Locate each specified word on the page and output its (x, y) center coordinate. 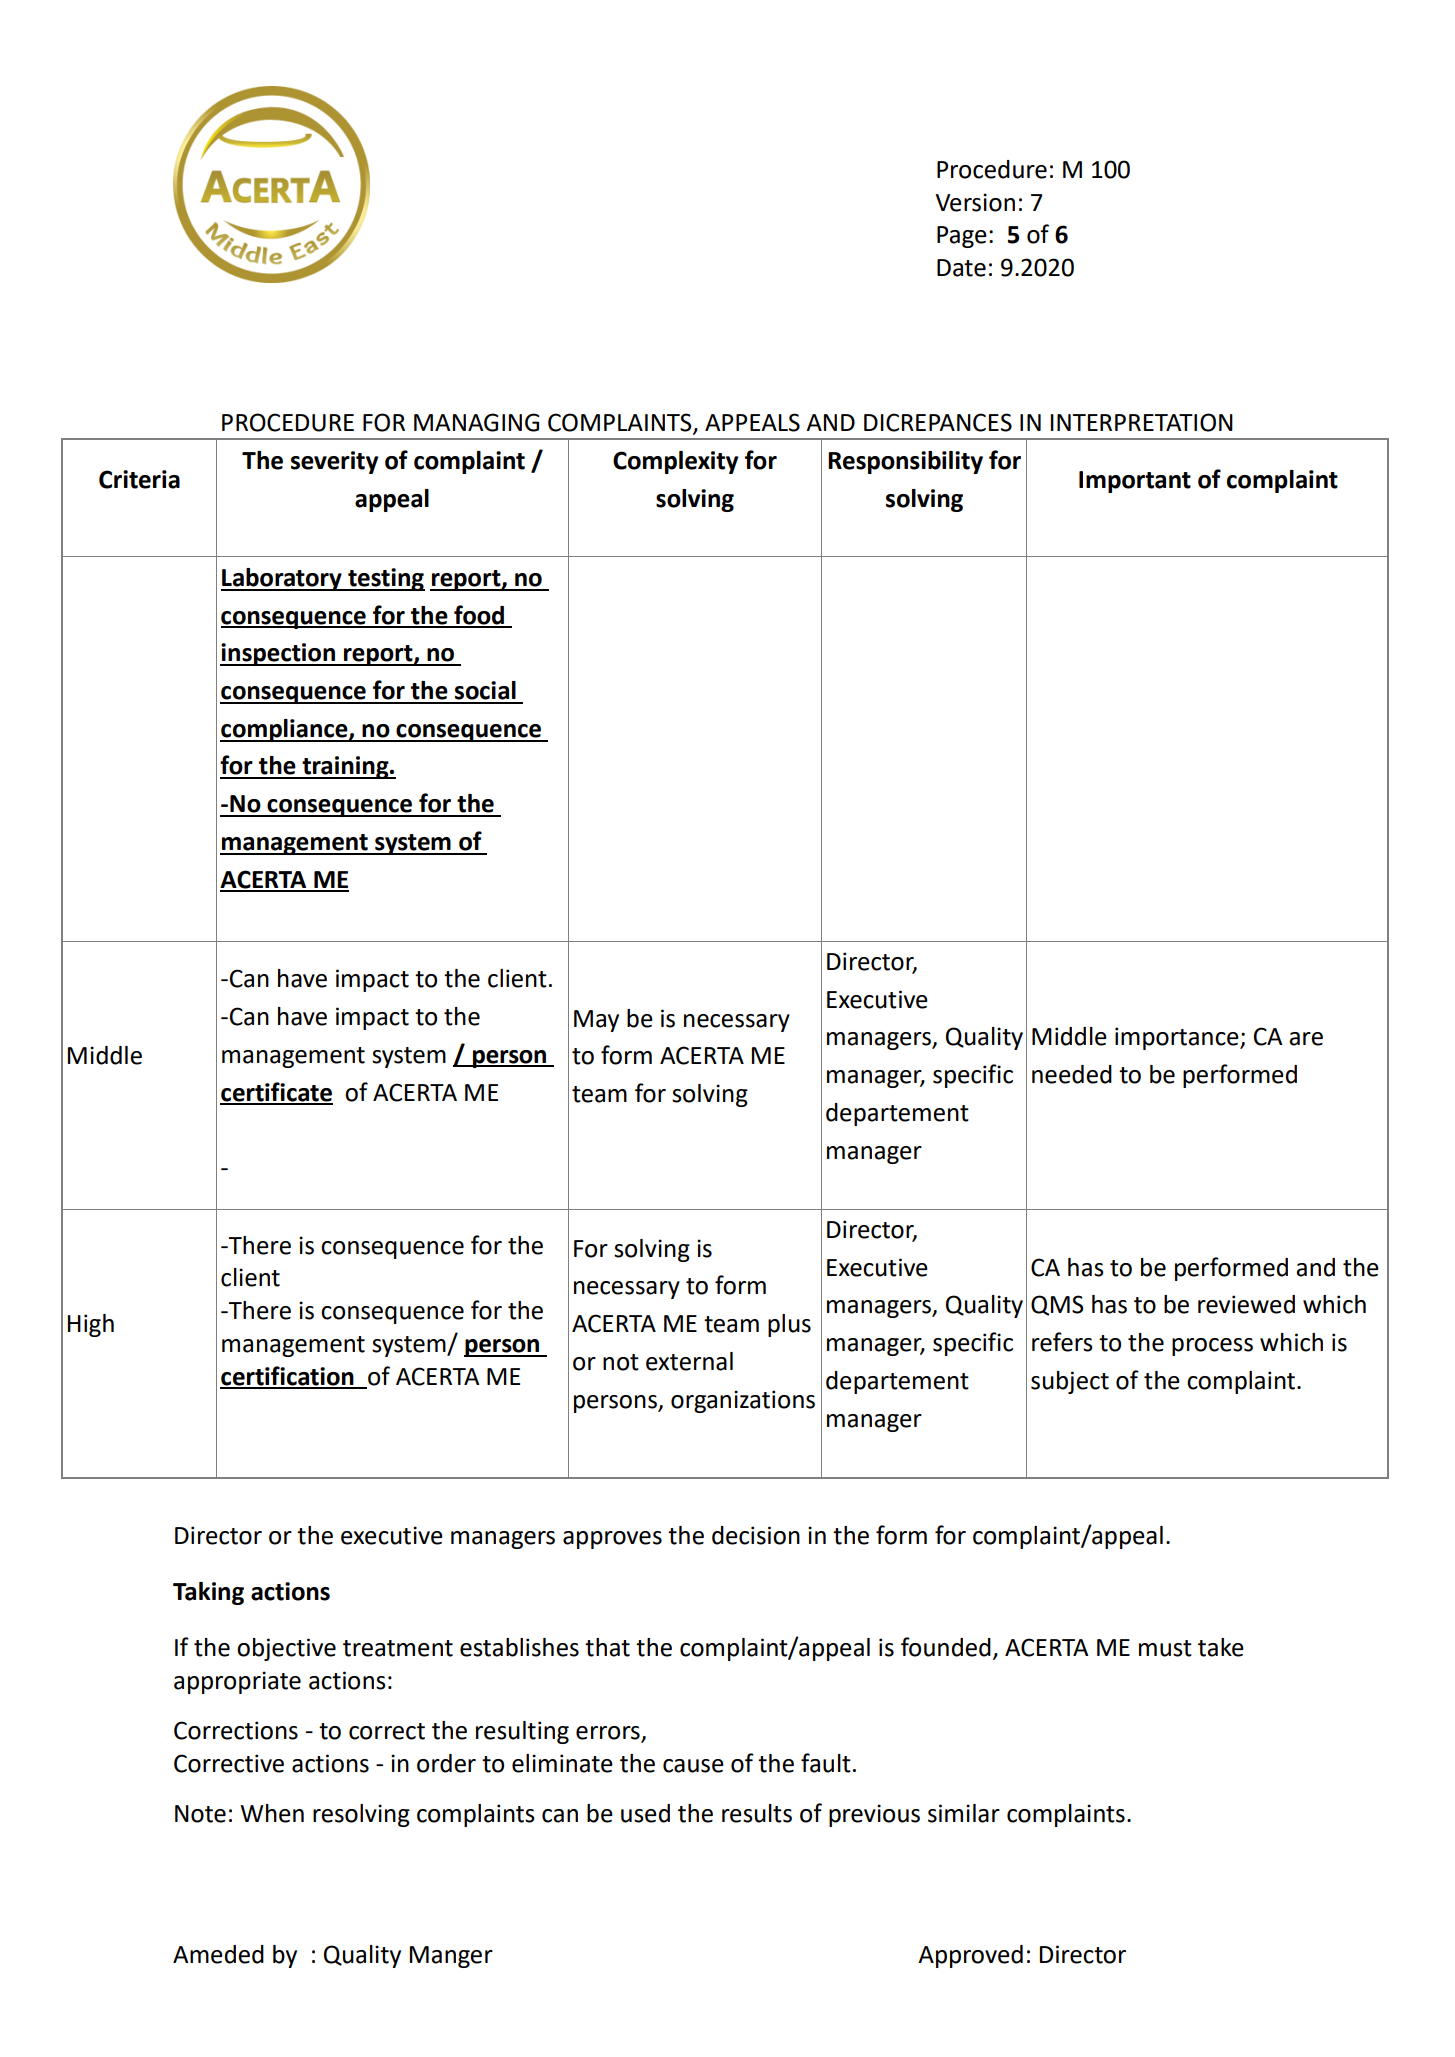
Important (1135, 482)
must (1165, 1648)
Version (975, 202)
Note (200, 1814)
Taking (208, 1593)
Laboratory (282, 579)
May (596, 1021)
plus (789, 1325)
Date (961, 268)
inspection (278, 654)
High (91, 1325)
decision (756, 1535)
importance (1178, 1038)
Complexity (675, 462)
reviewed (1246, 1304)
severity (334, 462)
